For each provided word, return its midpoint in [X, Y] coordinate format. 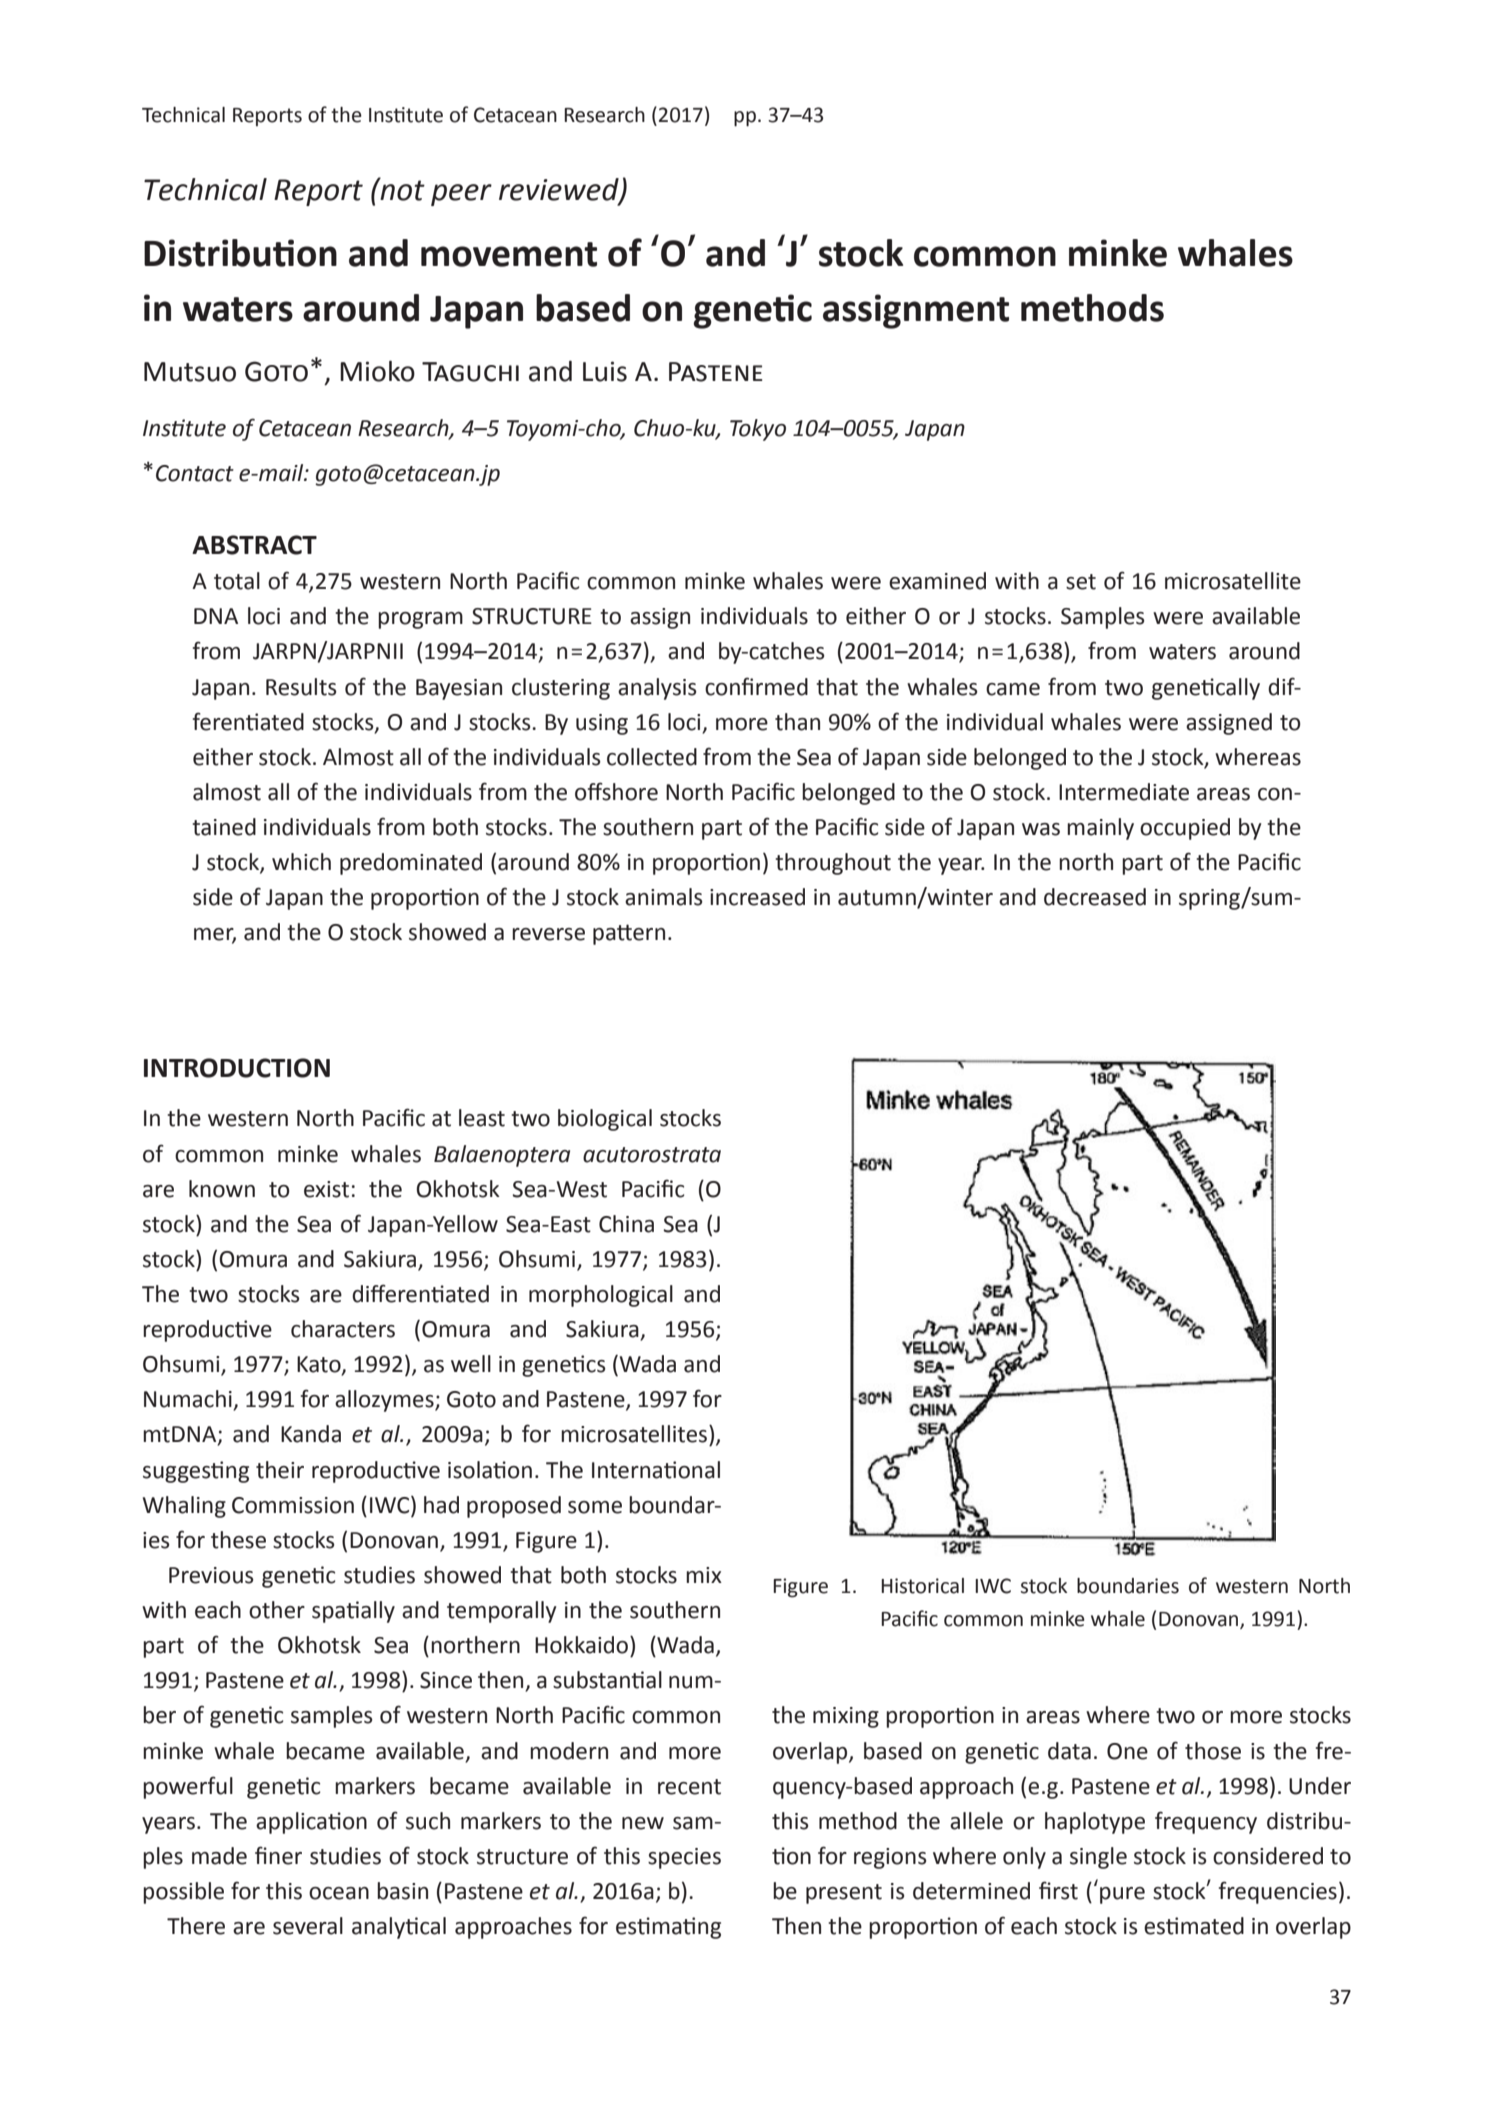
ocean [339, 1893]
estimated [1194, 1926]
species [684, 1858]
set [1081, 582]
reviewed [560, 190]
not [401, 190]
